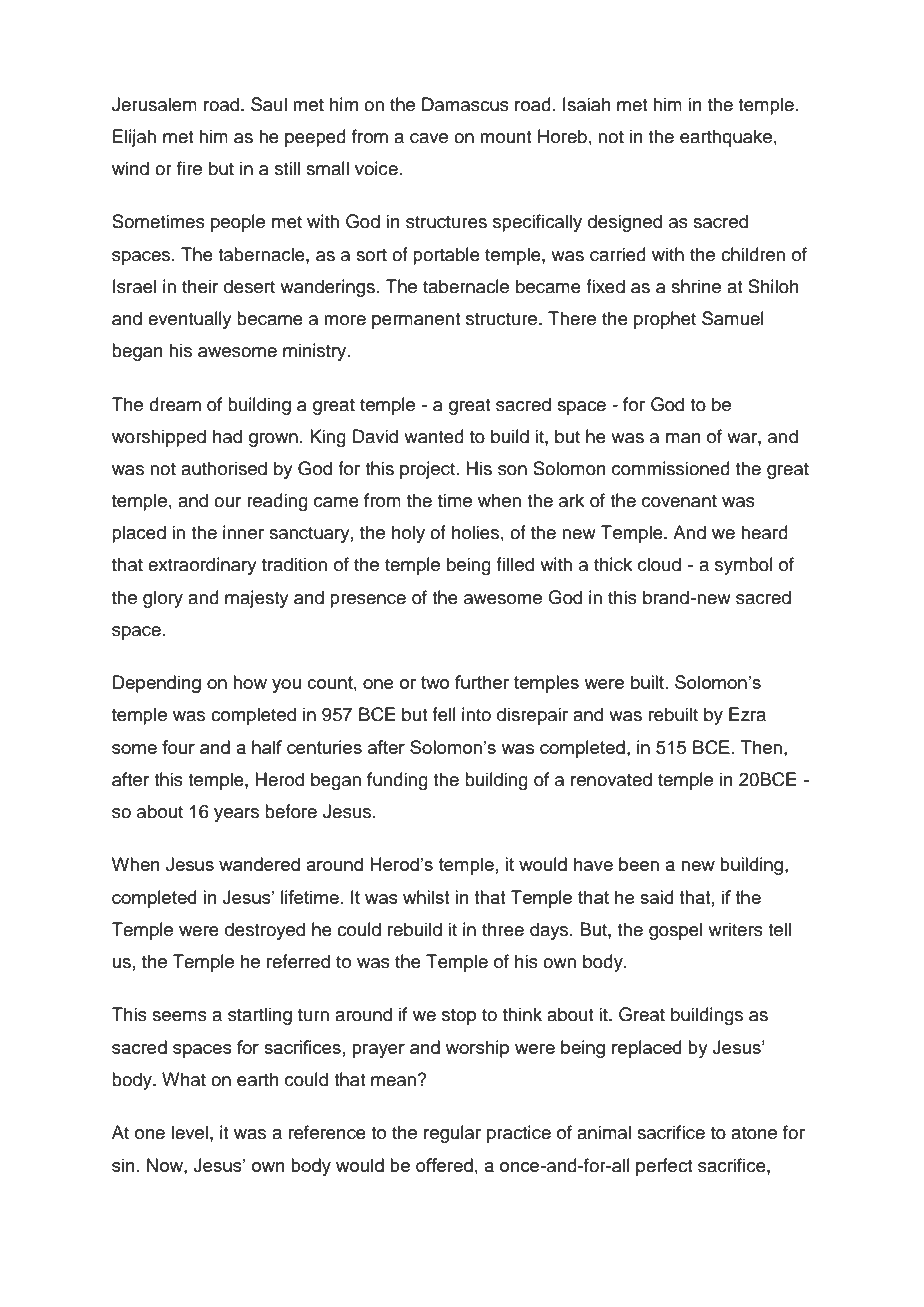 The height and width of the screenshot is (1307, 924). Describe the element at coordinates (190, 320) in the screenshot. I see `eventually` at that location.
